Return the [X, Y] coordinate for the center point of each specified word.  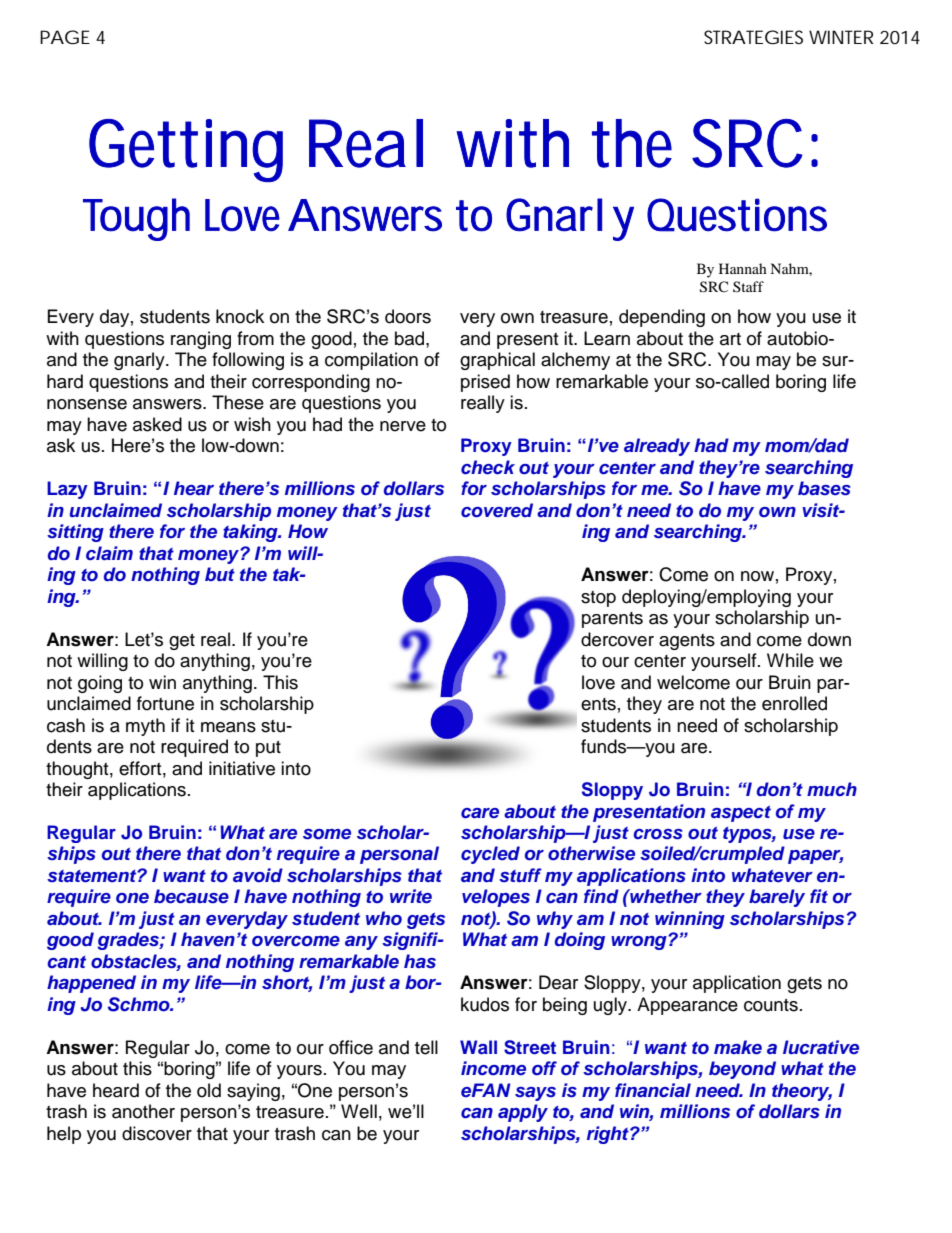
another [143, 1111]
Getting [186, 150]
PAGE [65, 37]
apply [523, 1113]
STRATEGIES [753, 37]
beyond [742, 1070]
